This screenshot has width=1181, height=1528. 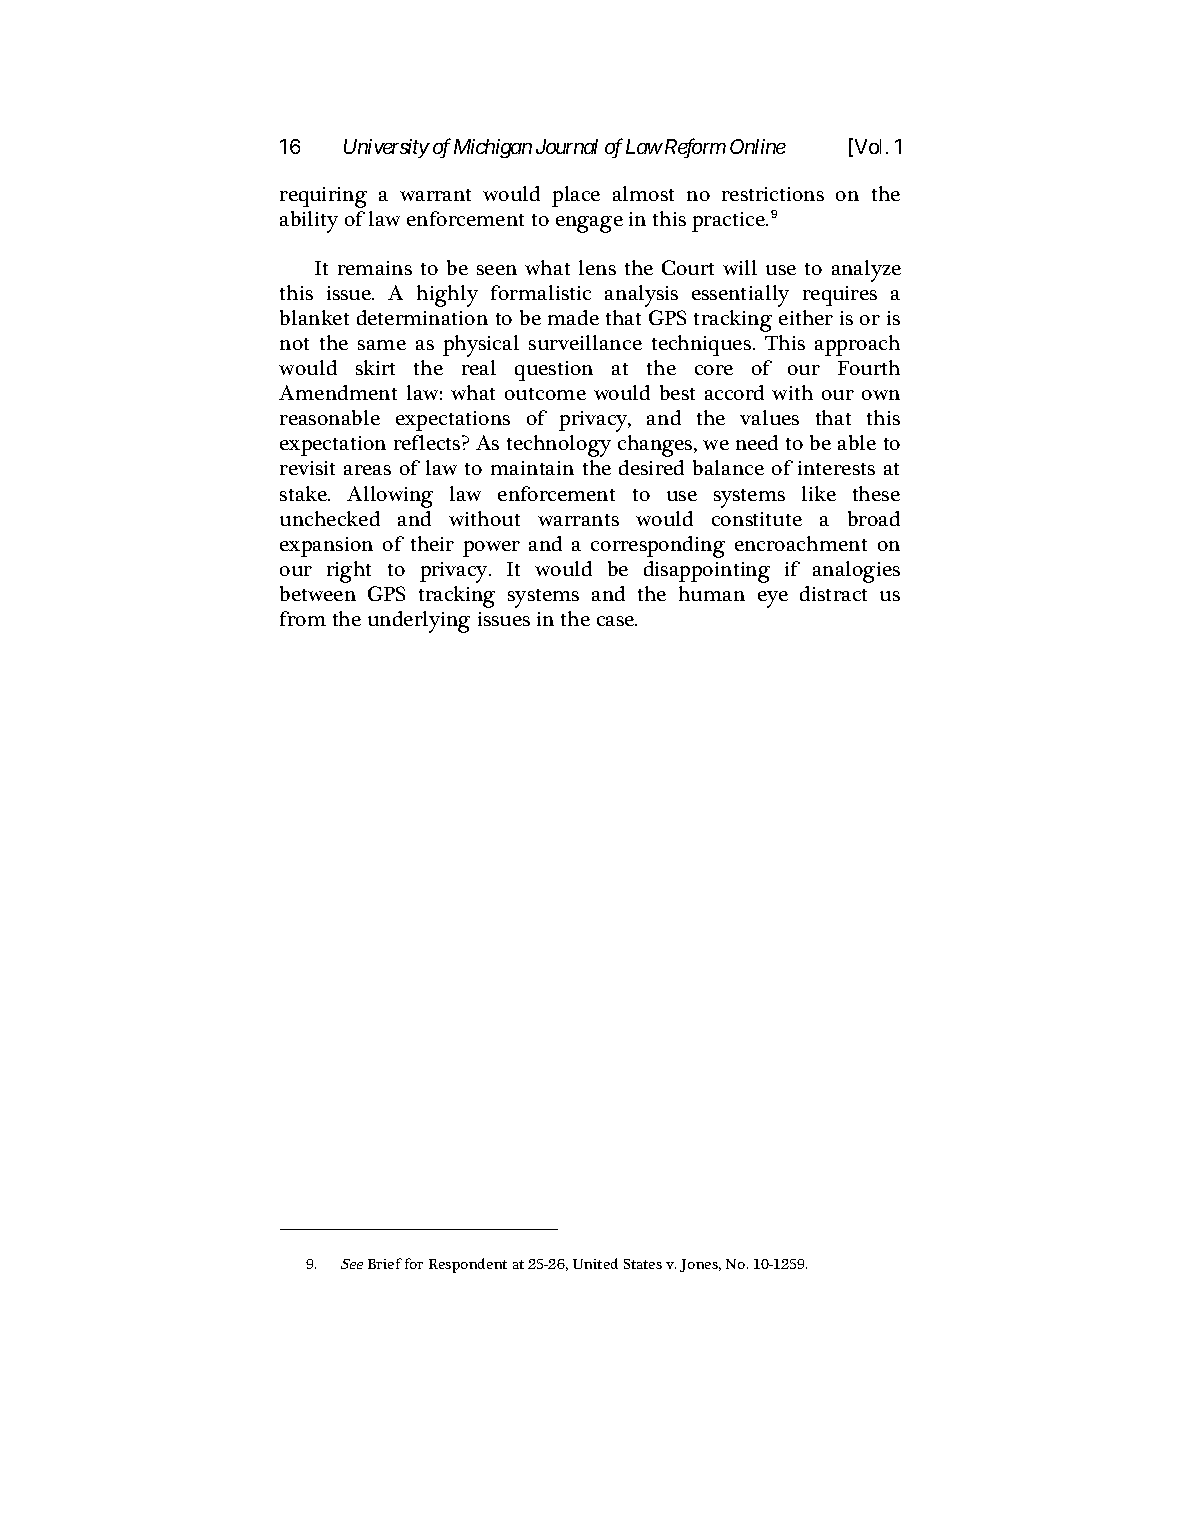 What do you see at coordinates (419, 622) in the screenshot?
I see `underlying` at bounding box center [419, 622].
